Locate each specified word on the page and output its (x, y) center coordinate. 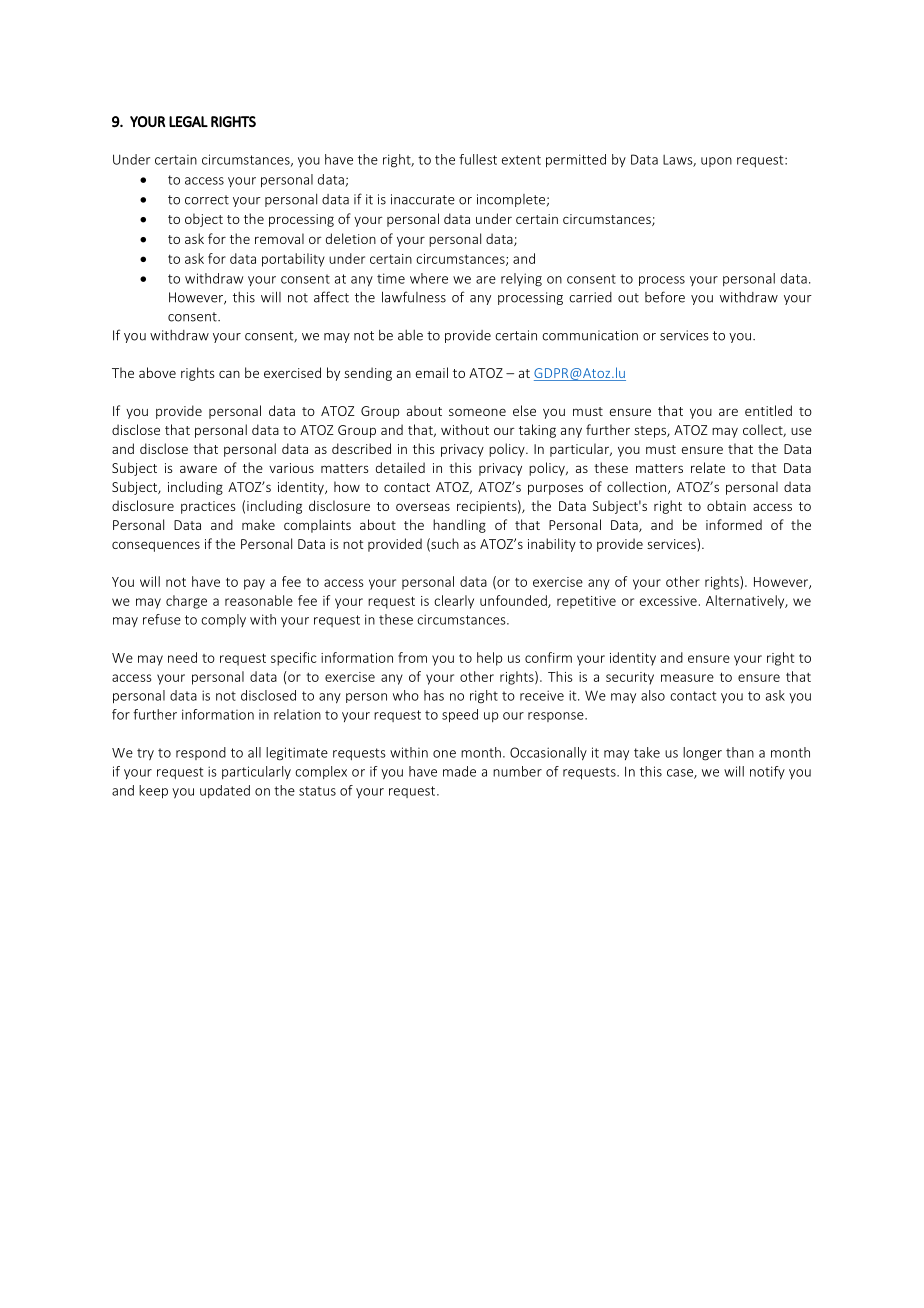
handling (459, 526)
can (229, 374)
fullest (478, 159)
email (432, 372)
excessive (668, 601)
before (665, 297)
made (459, 771)
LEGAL (188, 121)
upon (716, 162)
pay (254, 584)
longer (702, 754)
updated (225, 791)
